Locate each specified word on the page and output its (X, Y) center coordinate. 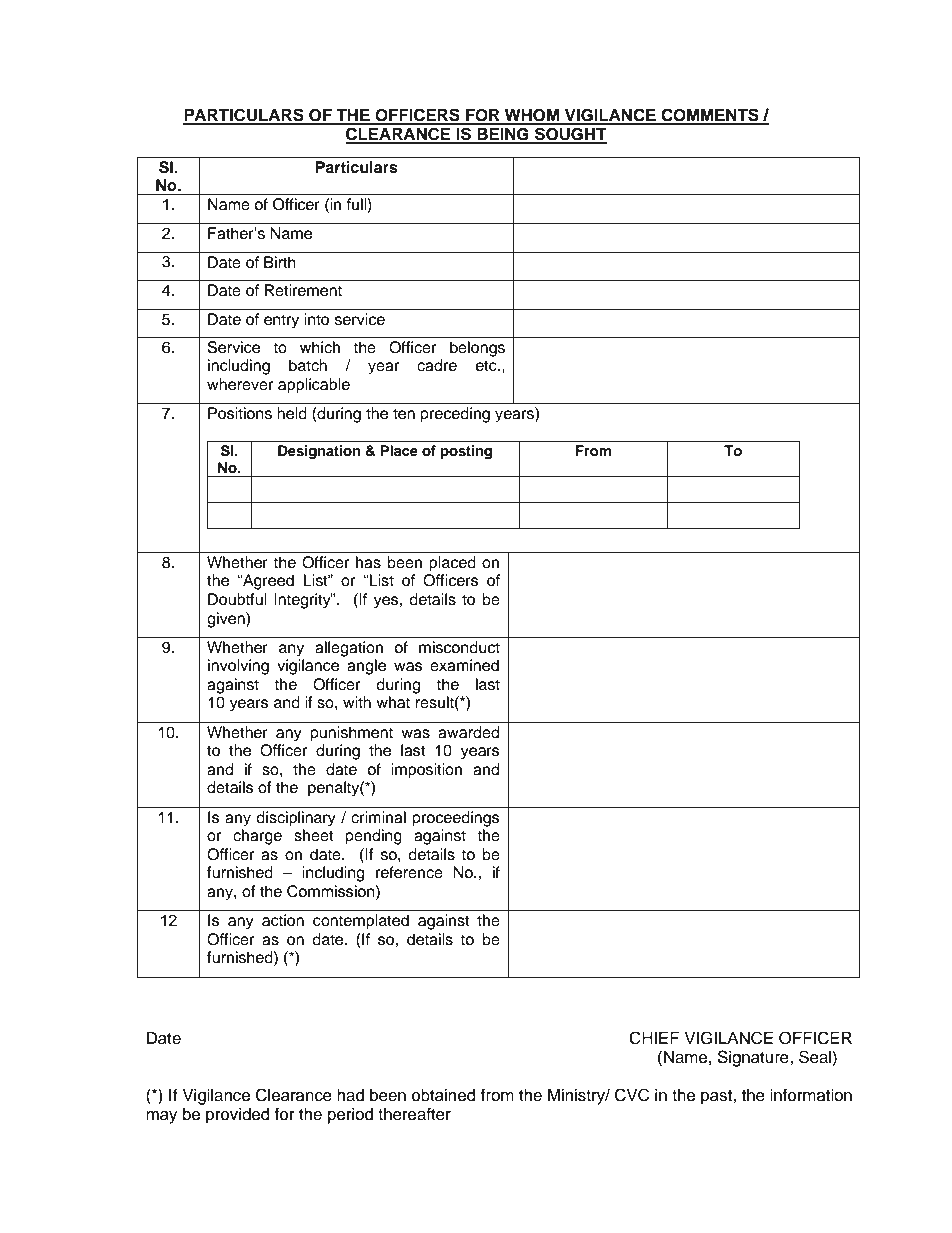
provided (238, 1116)
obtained (444, 1095)
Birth (280, 262)
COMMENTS (710, 116)
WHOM (532, 116)
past (717, 1097)
